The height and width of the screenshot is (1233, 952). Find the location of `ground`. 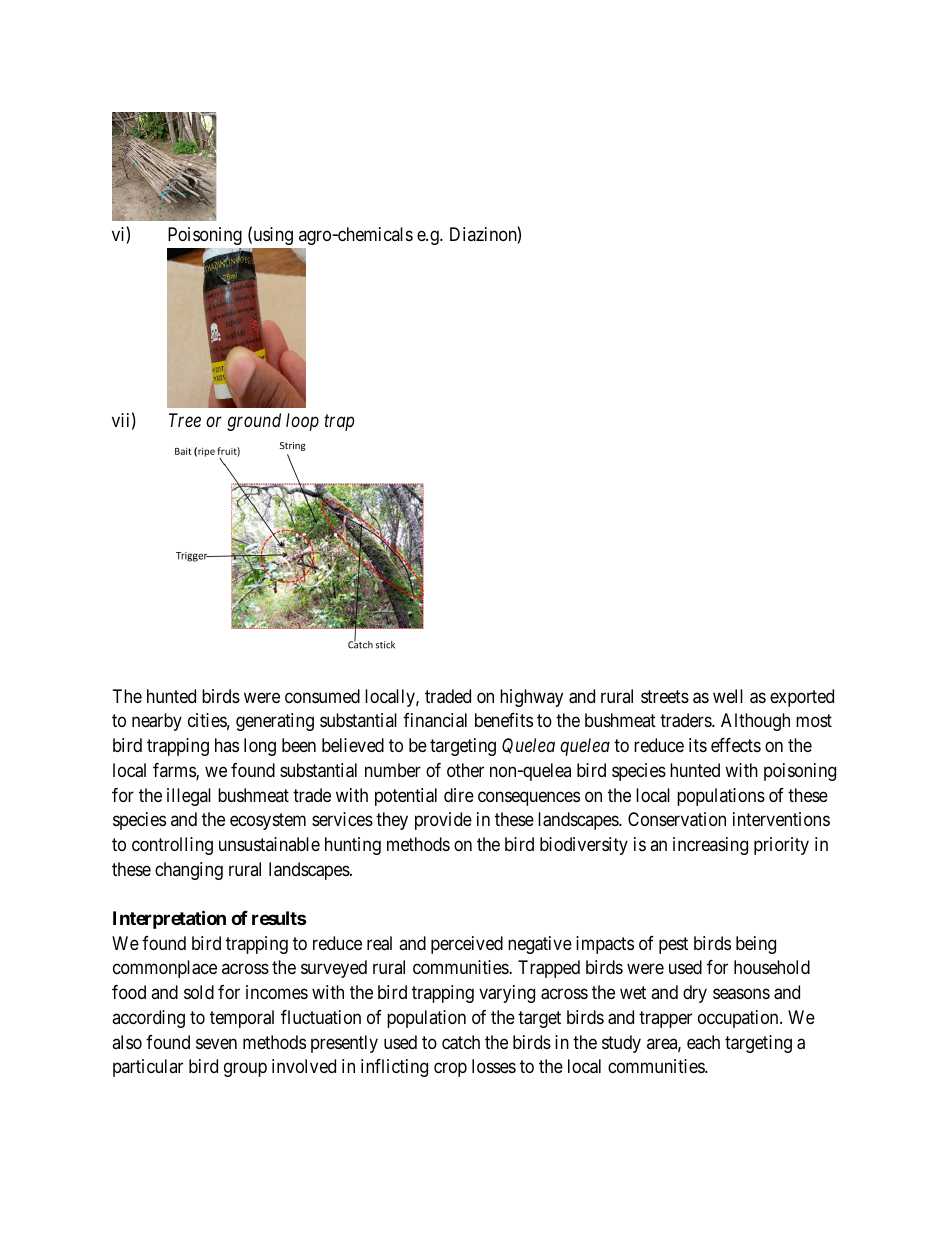

ground is located at coordinates (254, 422).
